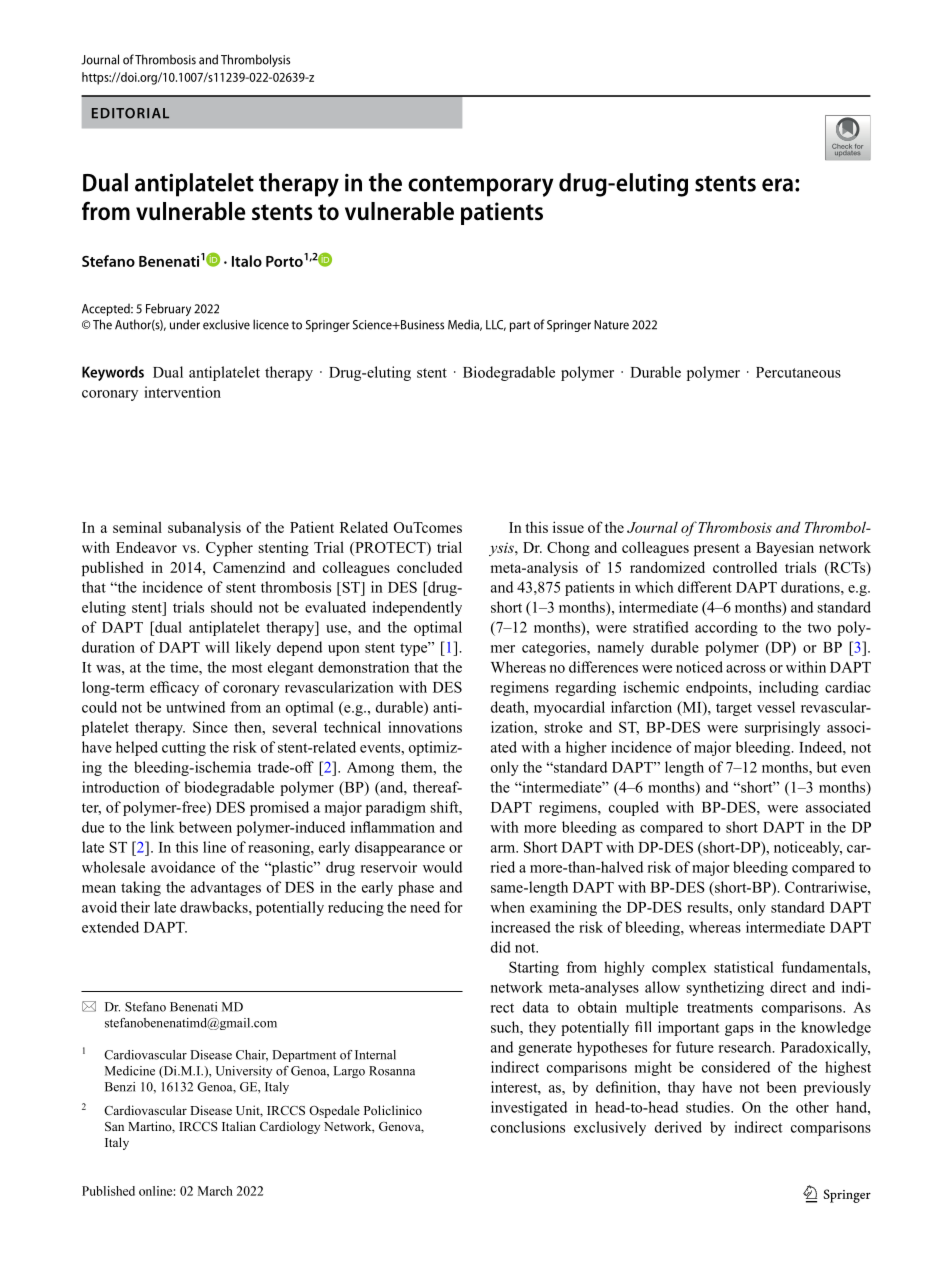  I want to click on contemporary, so click(480, 186).
